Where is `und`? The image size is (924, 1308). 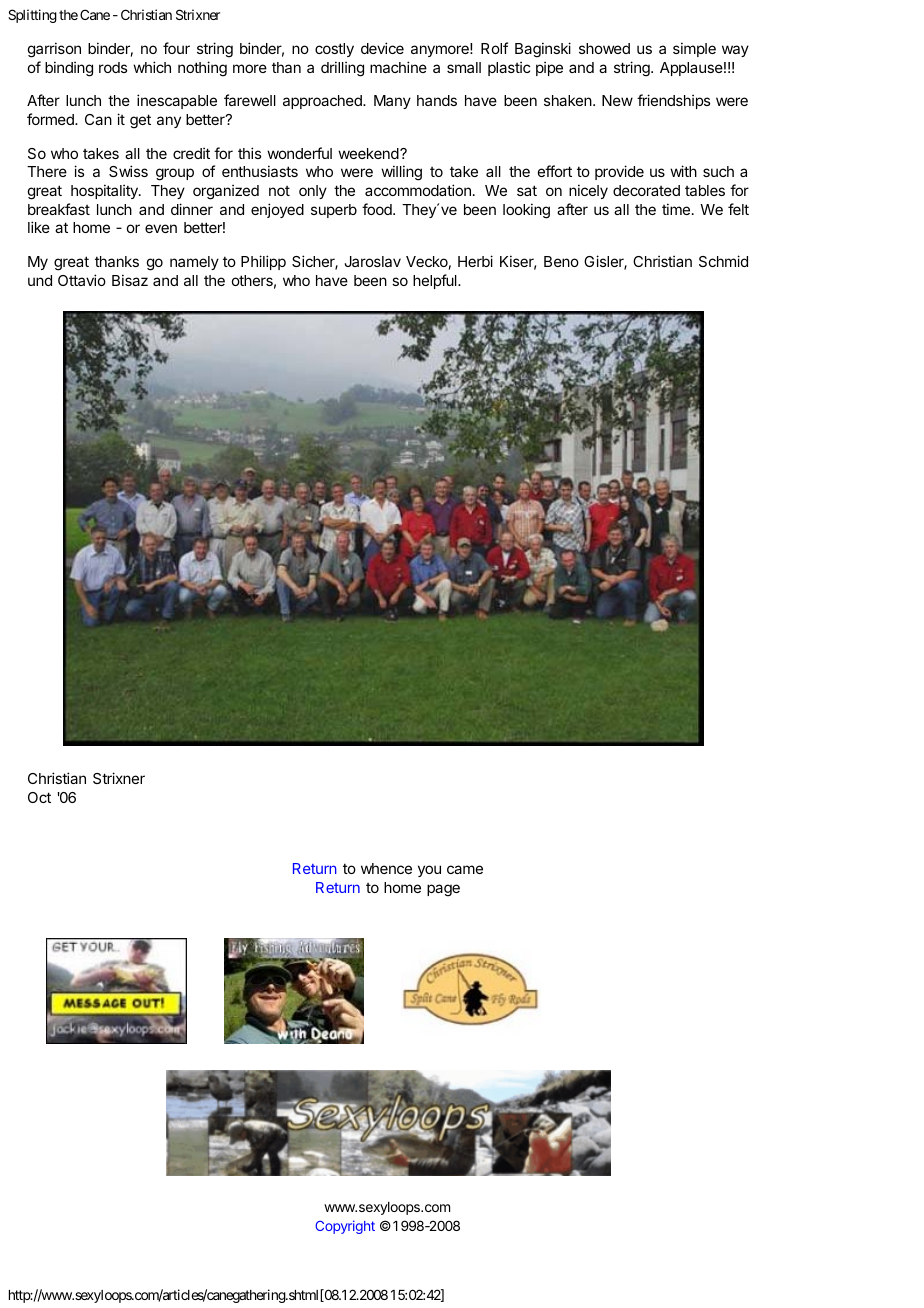
und is located at coordinates (40, 280).
